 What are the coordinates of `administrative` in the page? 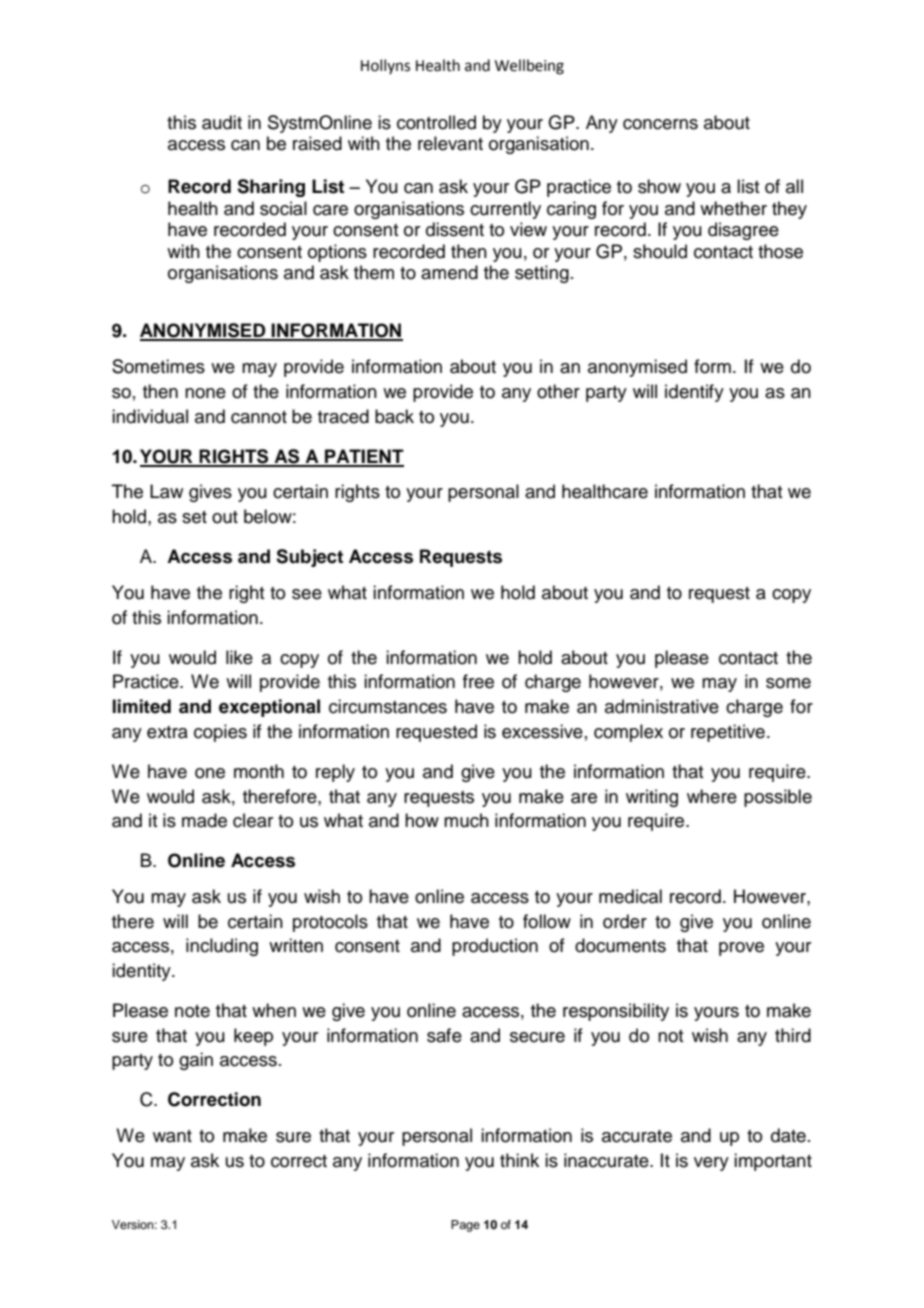 It's located at (662, 706).
